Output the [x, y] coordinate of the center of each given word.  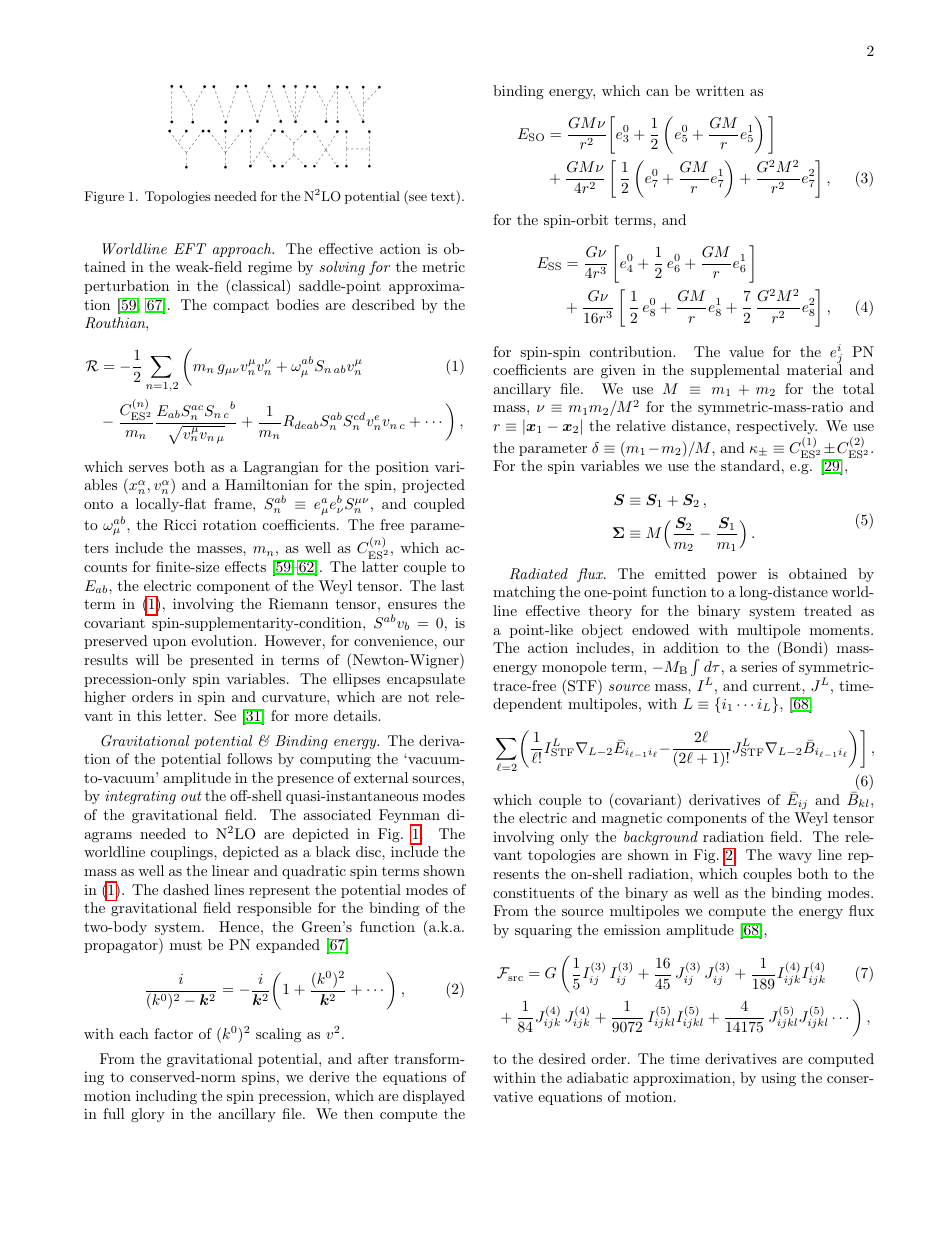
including [166, 1097]
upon [169, 644]
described [383, 304]
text [443, 196]
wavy [795, 858]
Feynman [409, 817]
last [452, 585]
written [720, 90]
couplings [183, 853]
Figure [104, 197]
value [746, 351]
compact [241, 306]
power [737, 577]
